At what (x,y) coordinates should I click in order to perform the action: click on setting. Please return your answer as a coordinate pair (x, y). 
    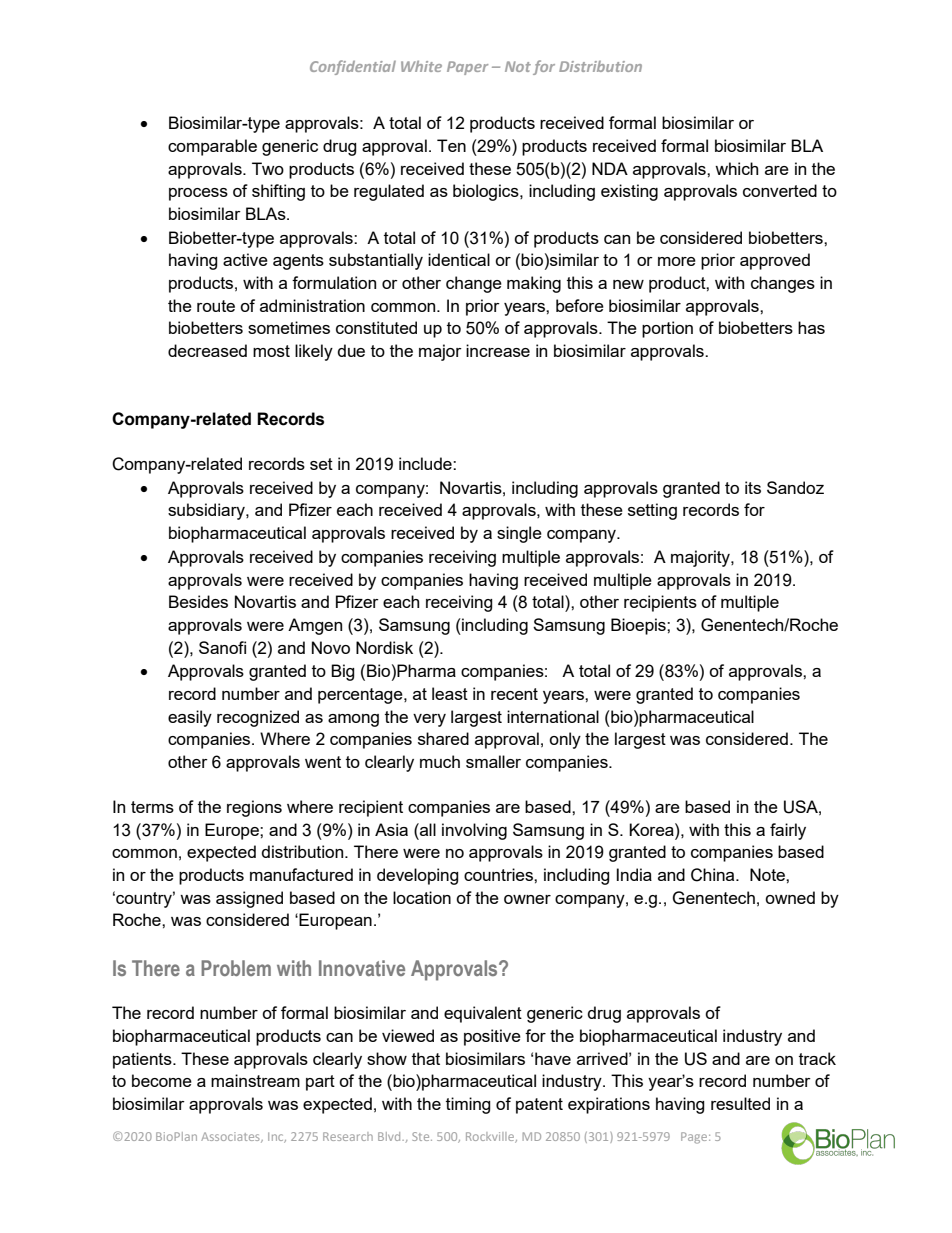
    Looking at the image, I should click on (652, 511).
